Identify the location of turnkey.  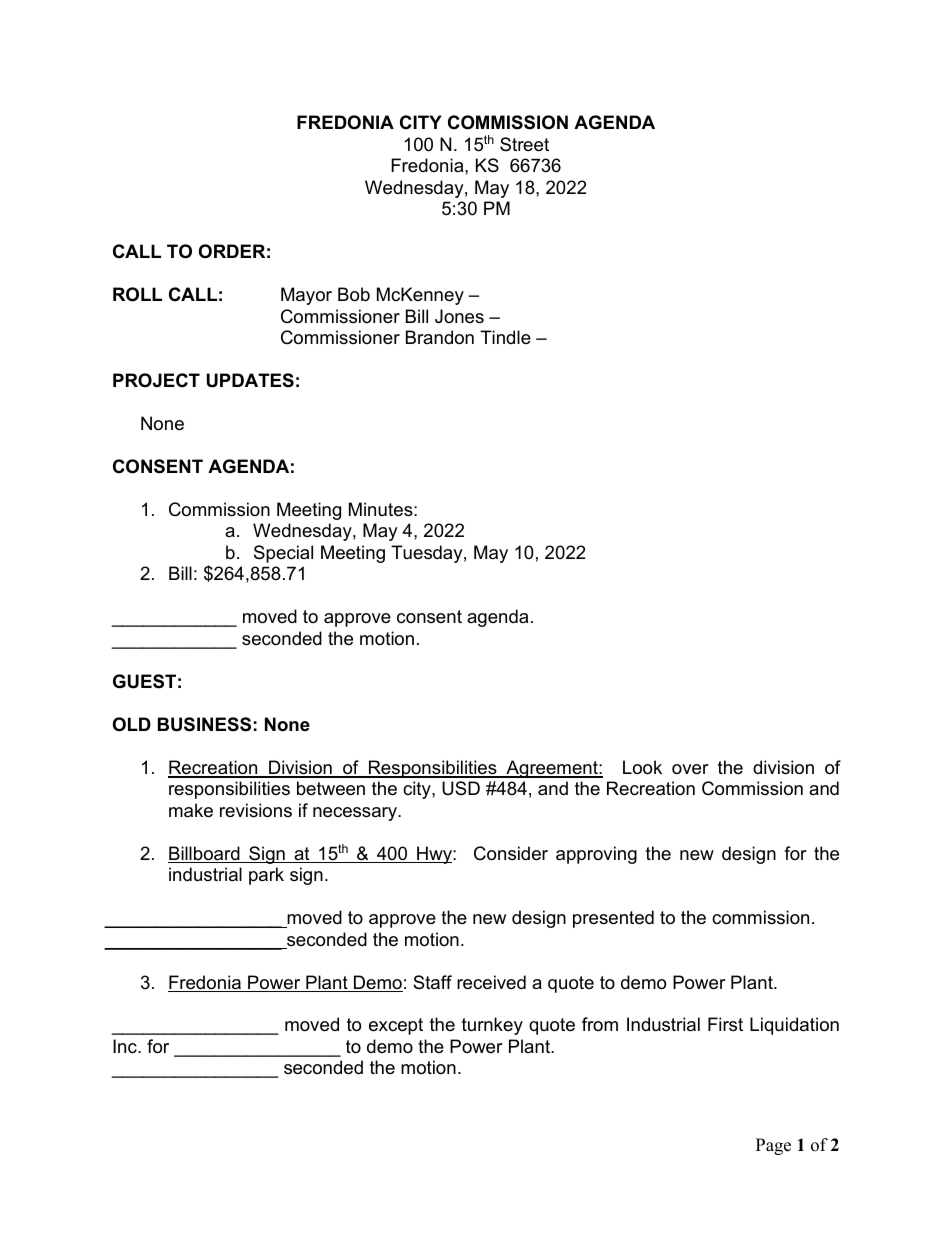
(492, 1026).
